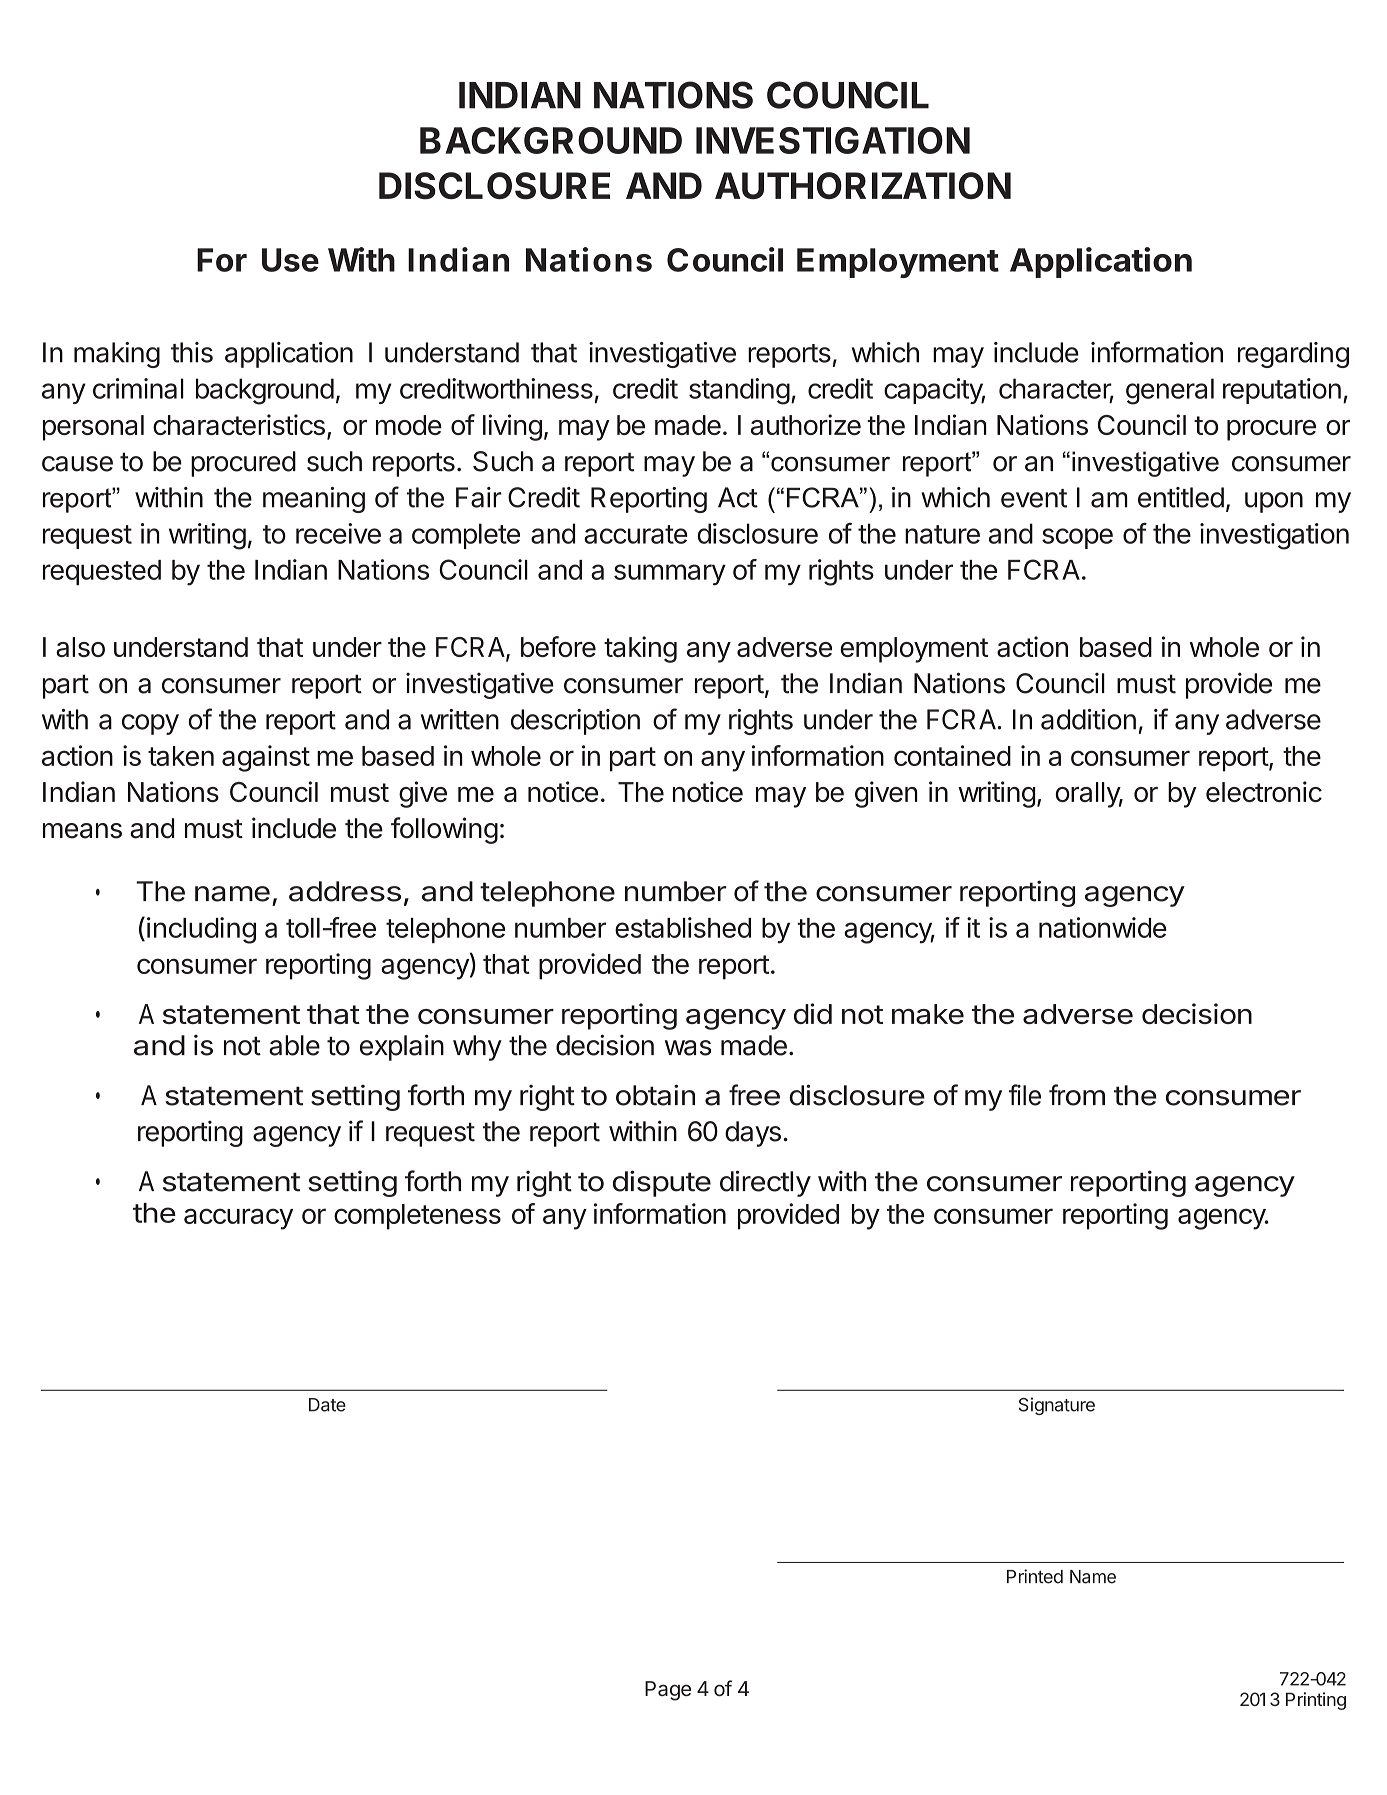 This screenshot has width=1387, height=1795. What do you see at coordinates (863, 185) in the screenshot?
I see `AUTHORIZATION` at bounding box center [863, 185].
